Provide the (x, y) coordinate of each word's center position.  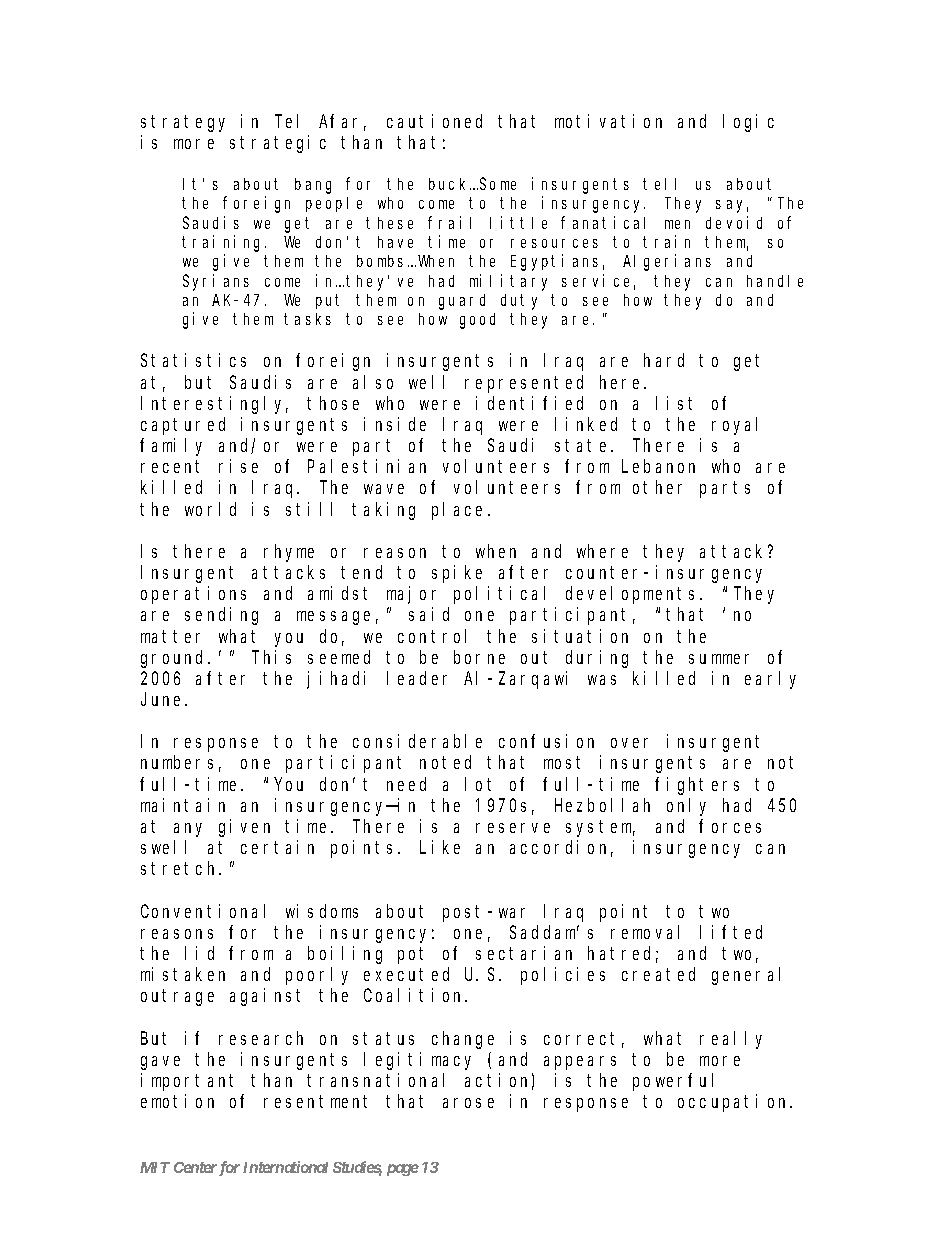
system (600, 829)
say (732, 206)
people (334, 204)
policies (563, 976)
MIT (155, 1167)
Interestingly (214, 405)
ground (175, 659)
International (285, 1167)
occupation (734, 1103)
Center (195, 1167)
